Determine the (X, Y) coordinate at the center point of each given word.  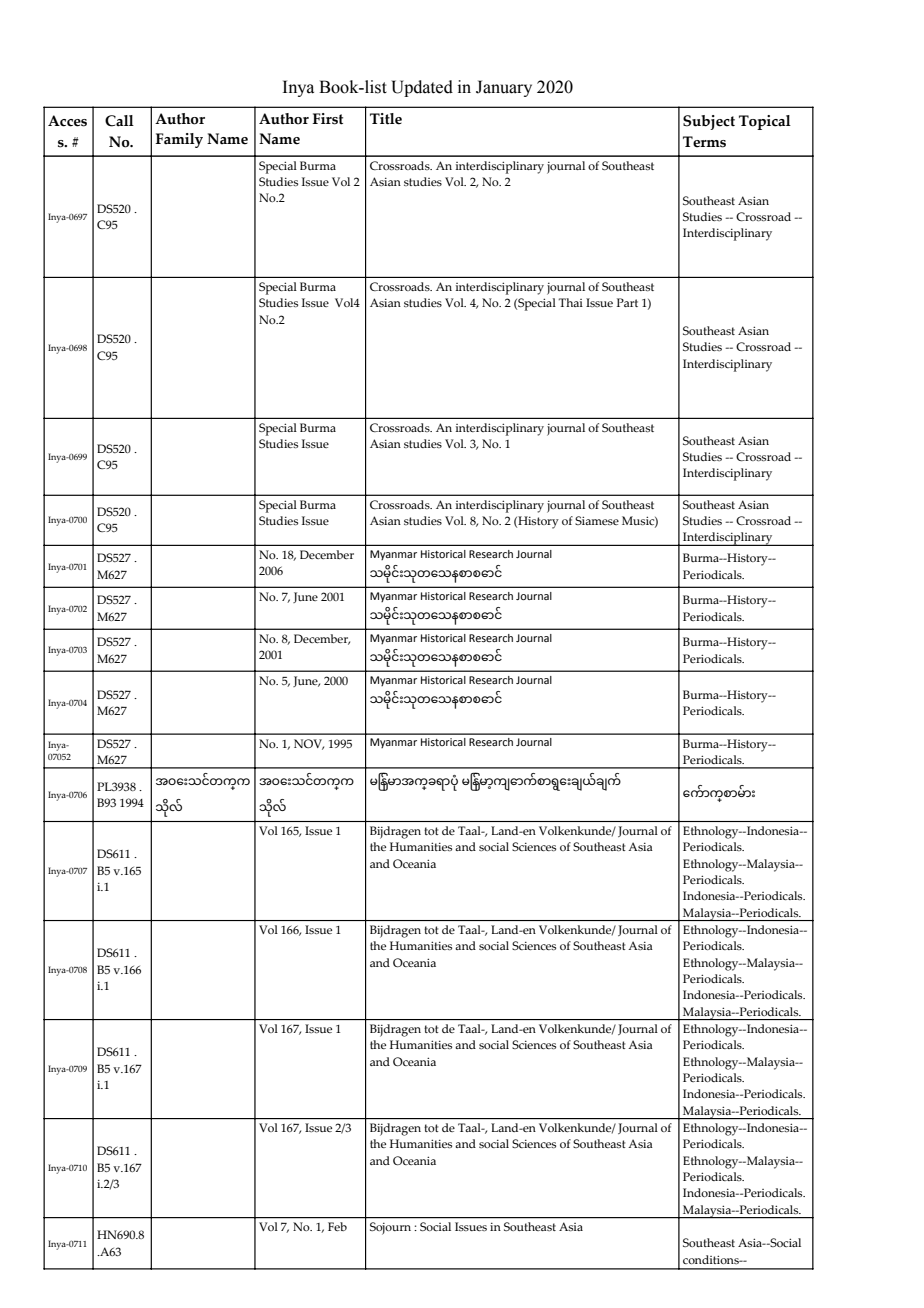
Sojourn (390, 1228)
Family (179, 140)
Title (386, 119)
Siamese (597, 520)
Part (627, 302)
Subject (709, 122)
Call (119, 121)
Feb (337, 1226)
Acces (67, 121)
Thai (571, 302)
